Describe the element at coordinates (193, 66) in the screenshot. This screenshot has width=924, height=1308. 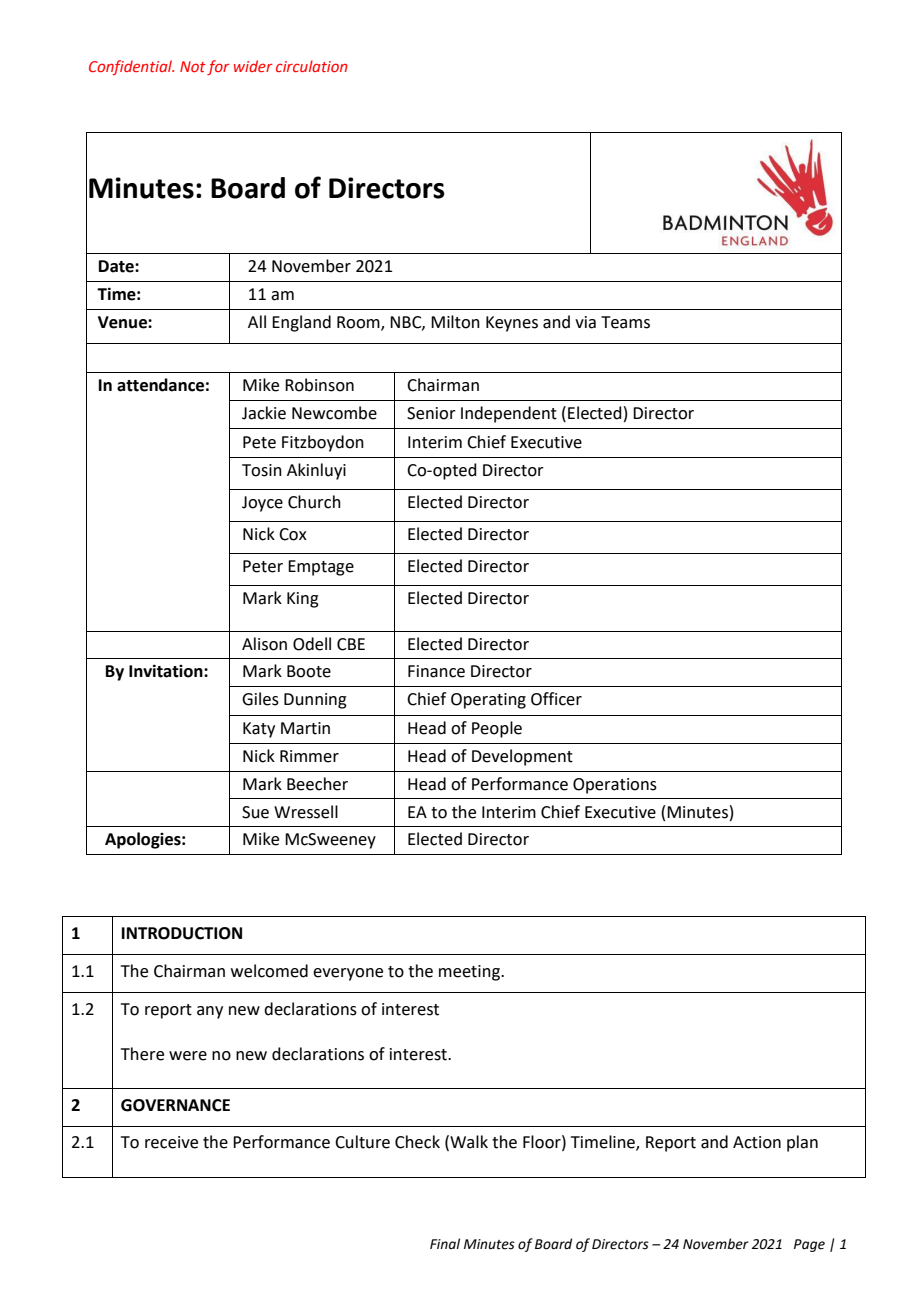
I see `Not` at that location.
